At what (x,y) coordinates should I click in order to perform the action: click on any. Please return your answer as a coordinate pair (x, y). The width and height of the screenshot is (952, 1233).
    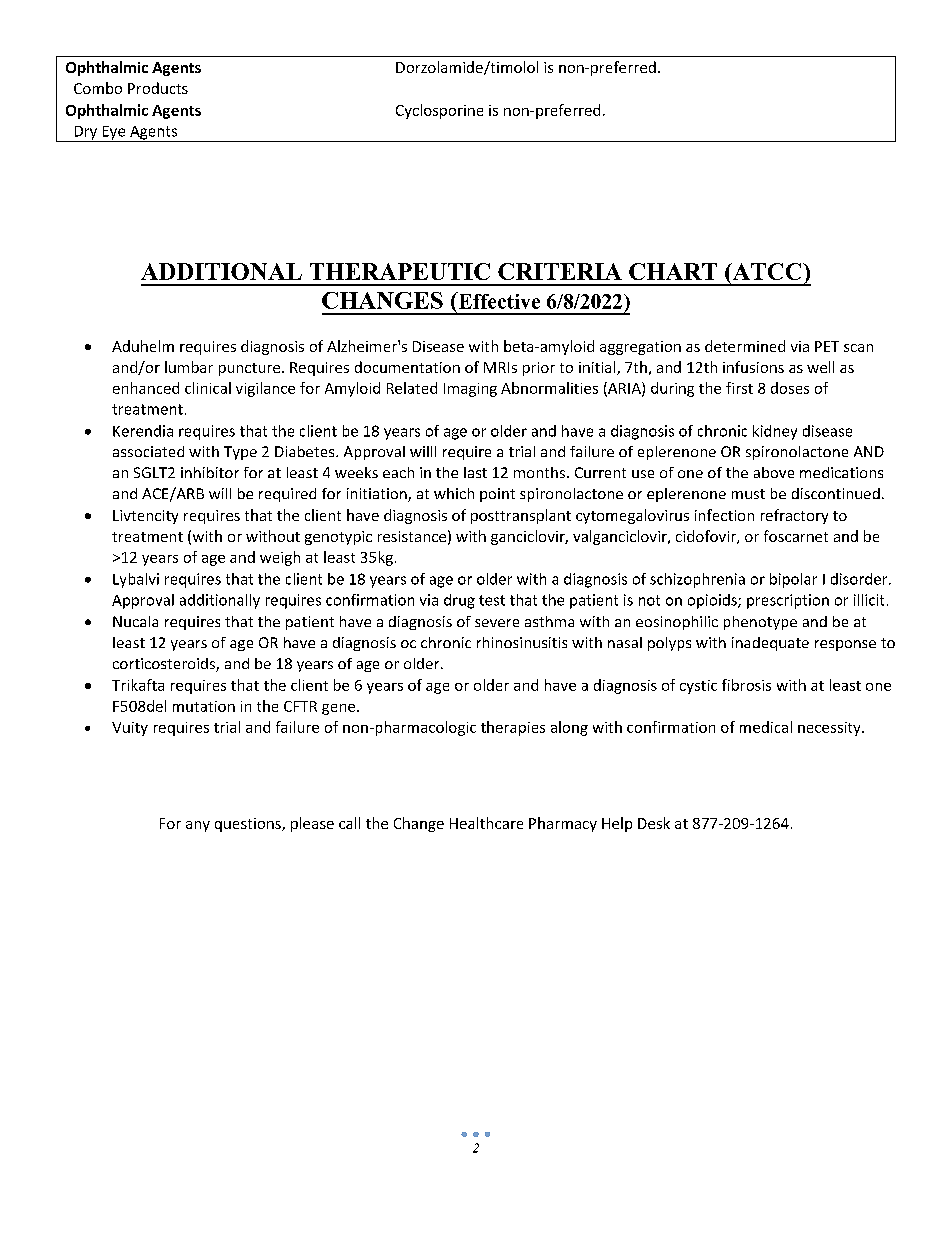
    Looking at the image, I should click on (198, 826).
